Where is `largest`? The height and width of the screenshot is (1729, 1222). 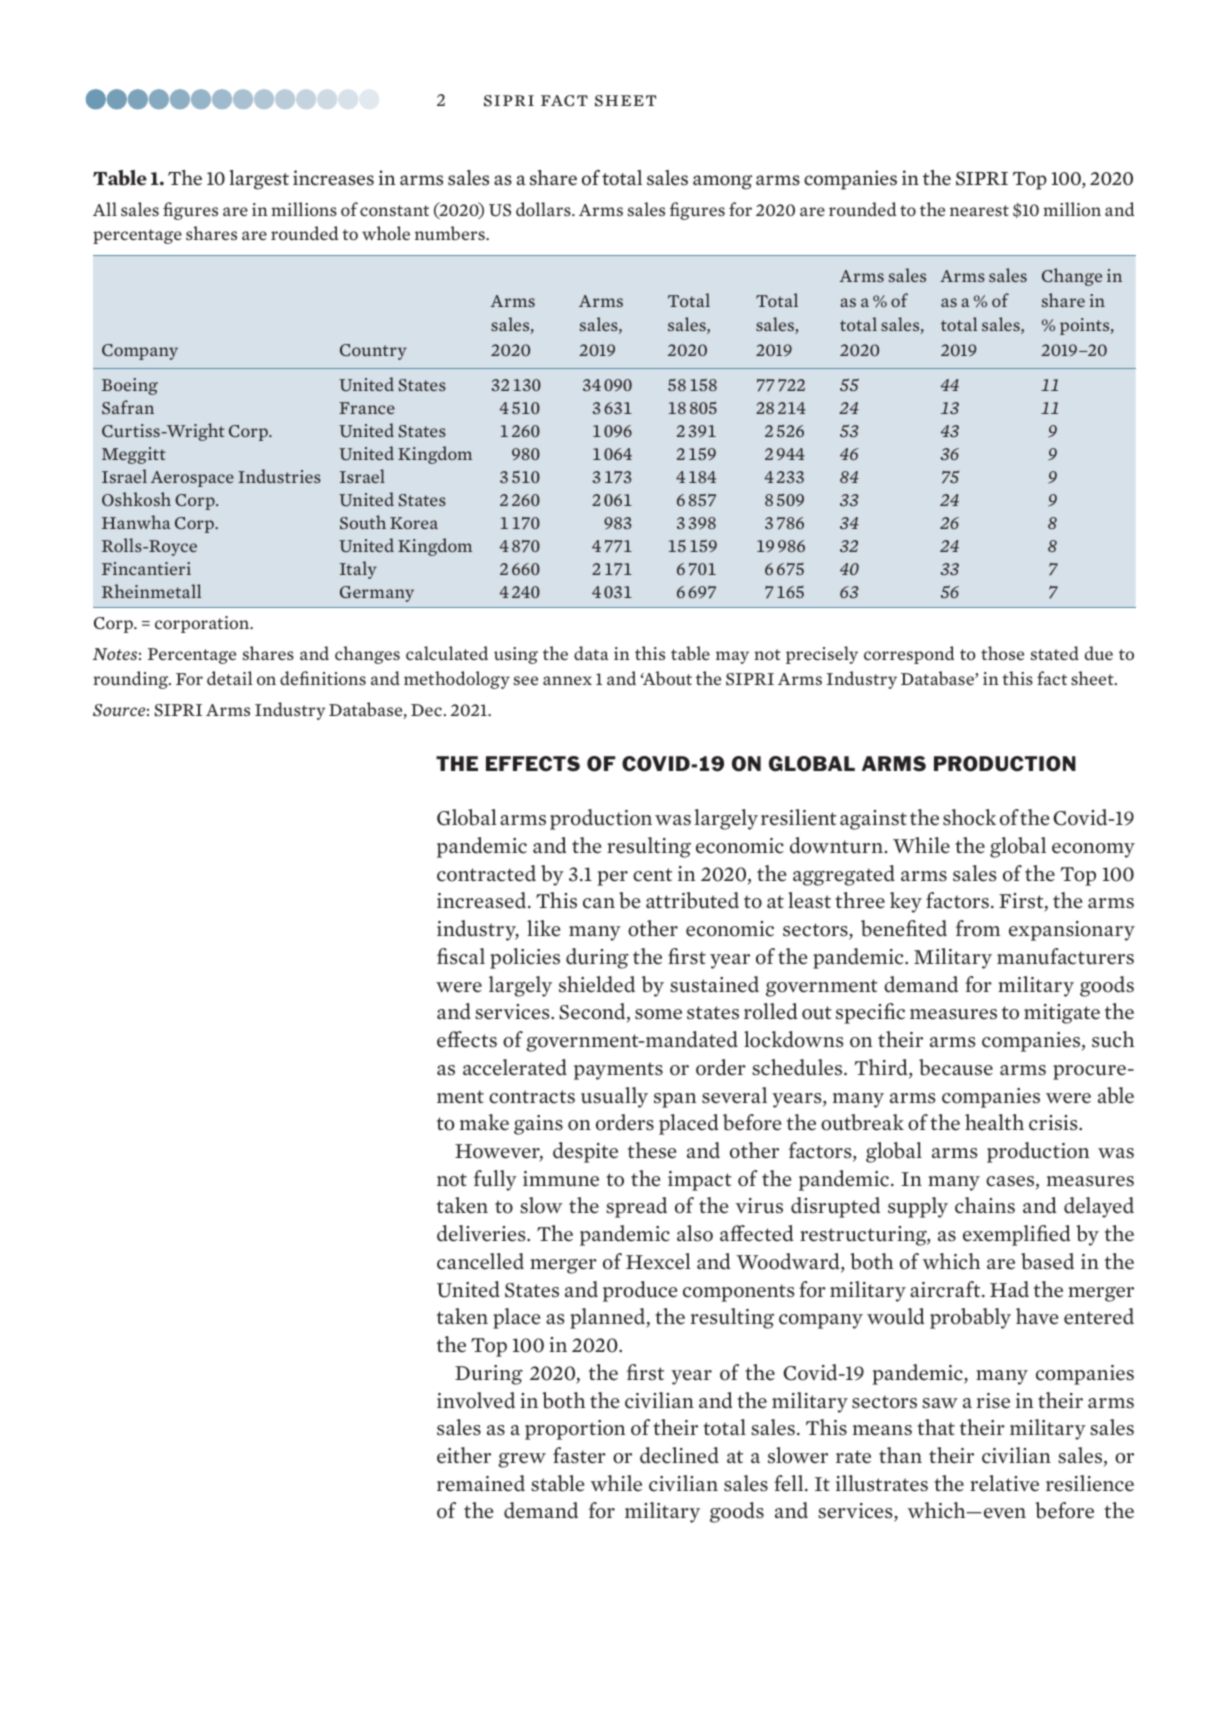 largest is located at coordinates (259, 180).
